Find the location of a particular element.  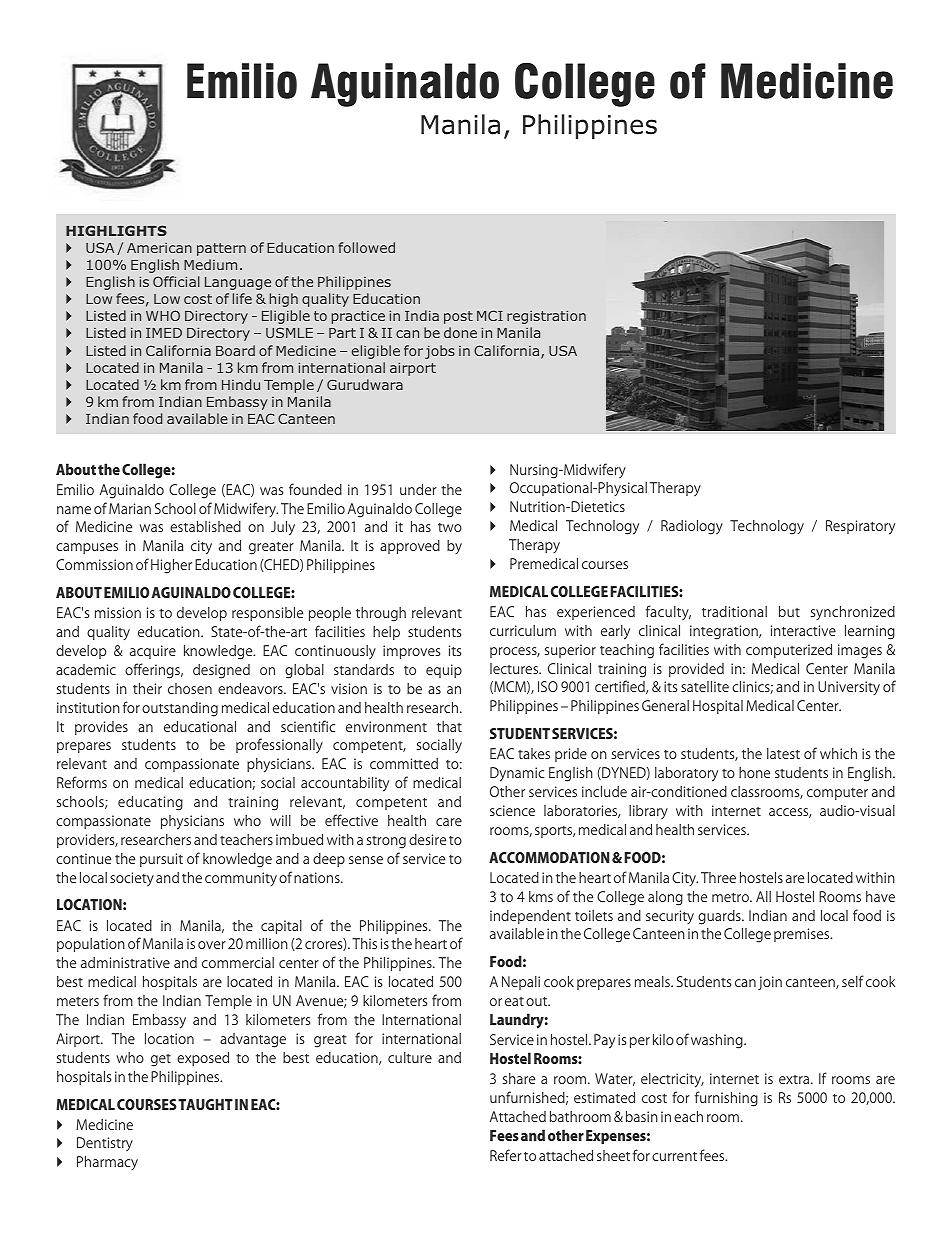

independent is located at coordinates (530, 917).
